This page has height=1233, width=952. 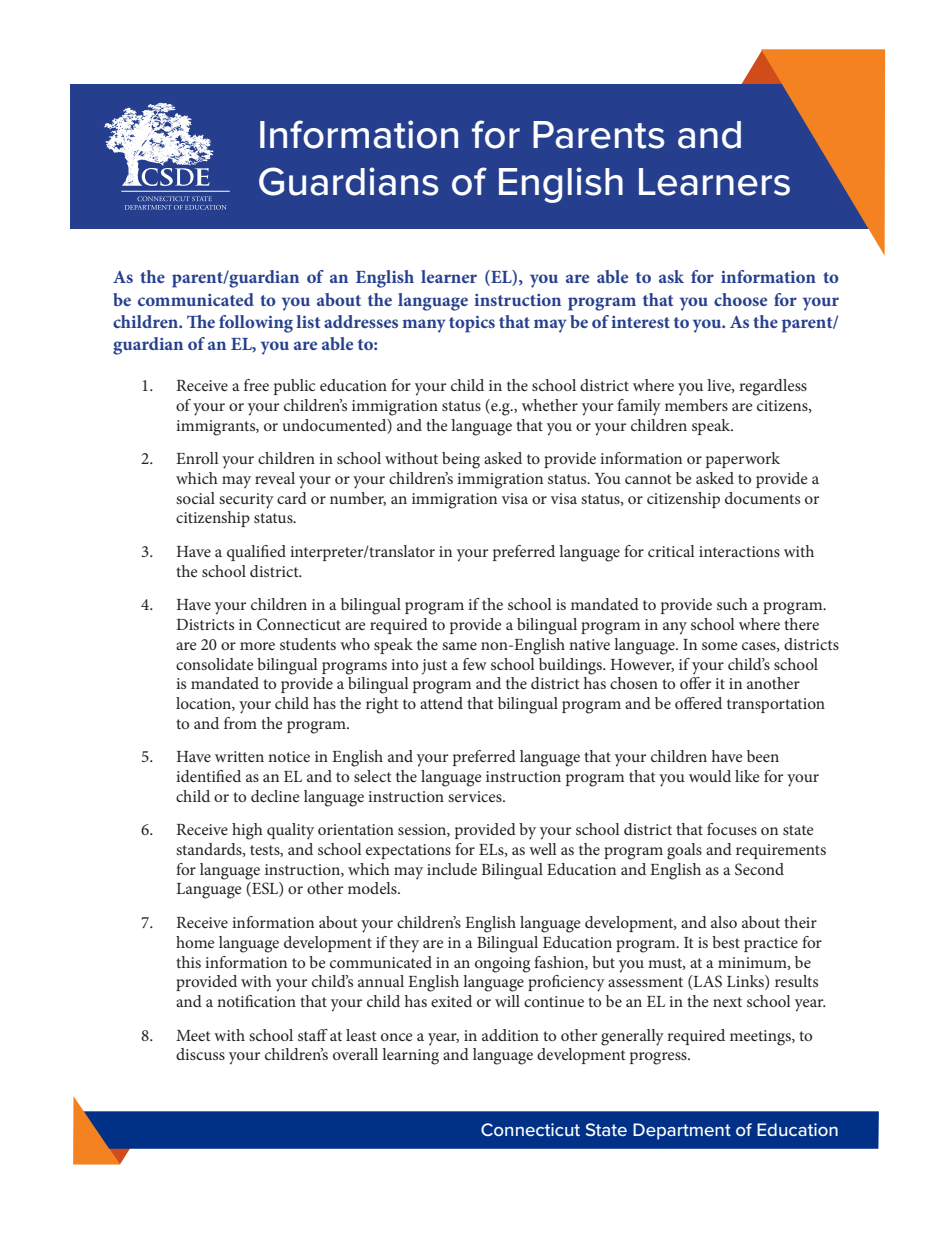 What do you see at coordinates (256, 553) in the page?
I see `qualified` at bounding box center [256, 553].
